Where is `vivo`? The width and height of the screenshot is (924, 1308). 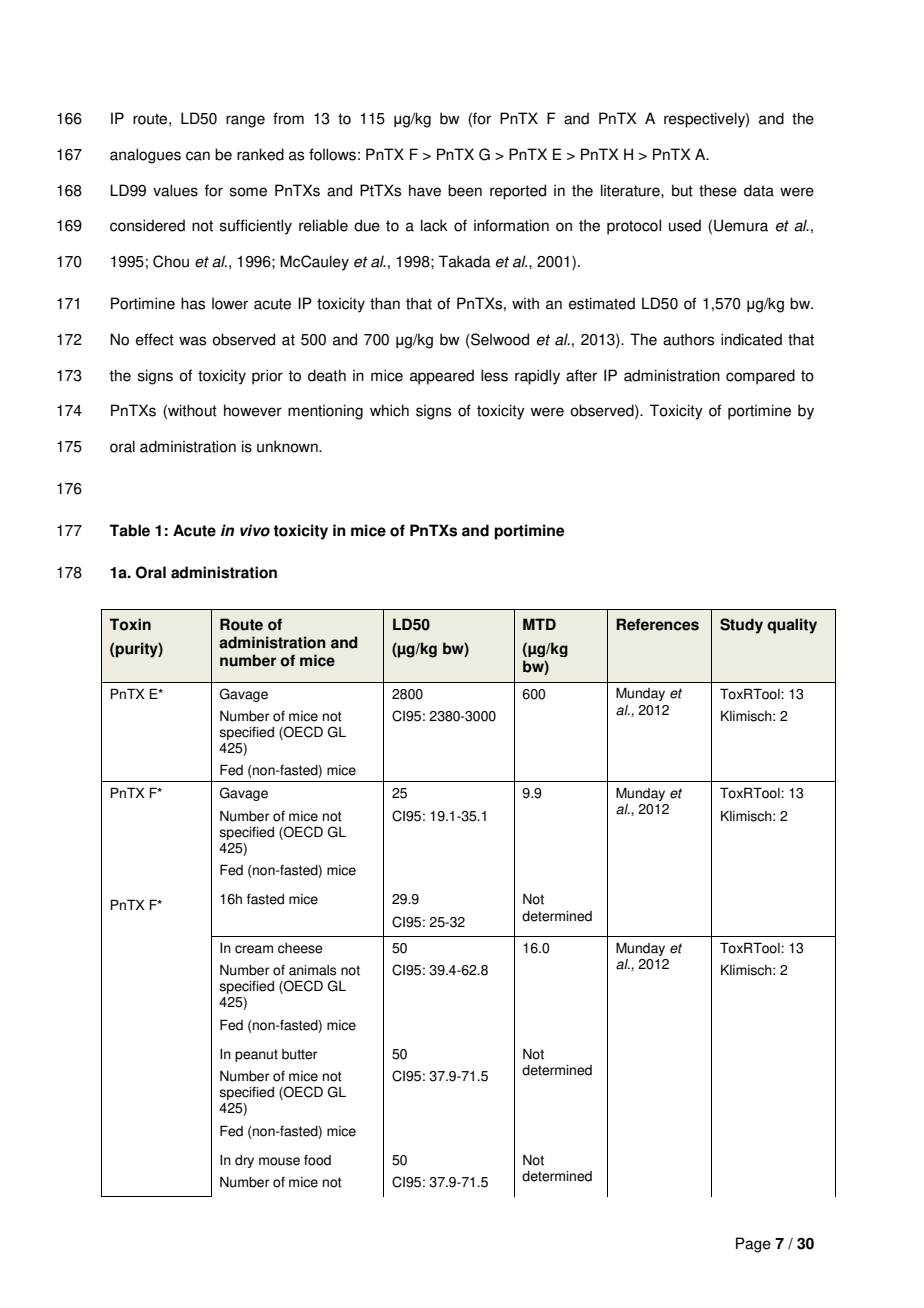
vivo is located at coordinates (255, 530).
